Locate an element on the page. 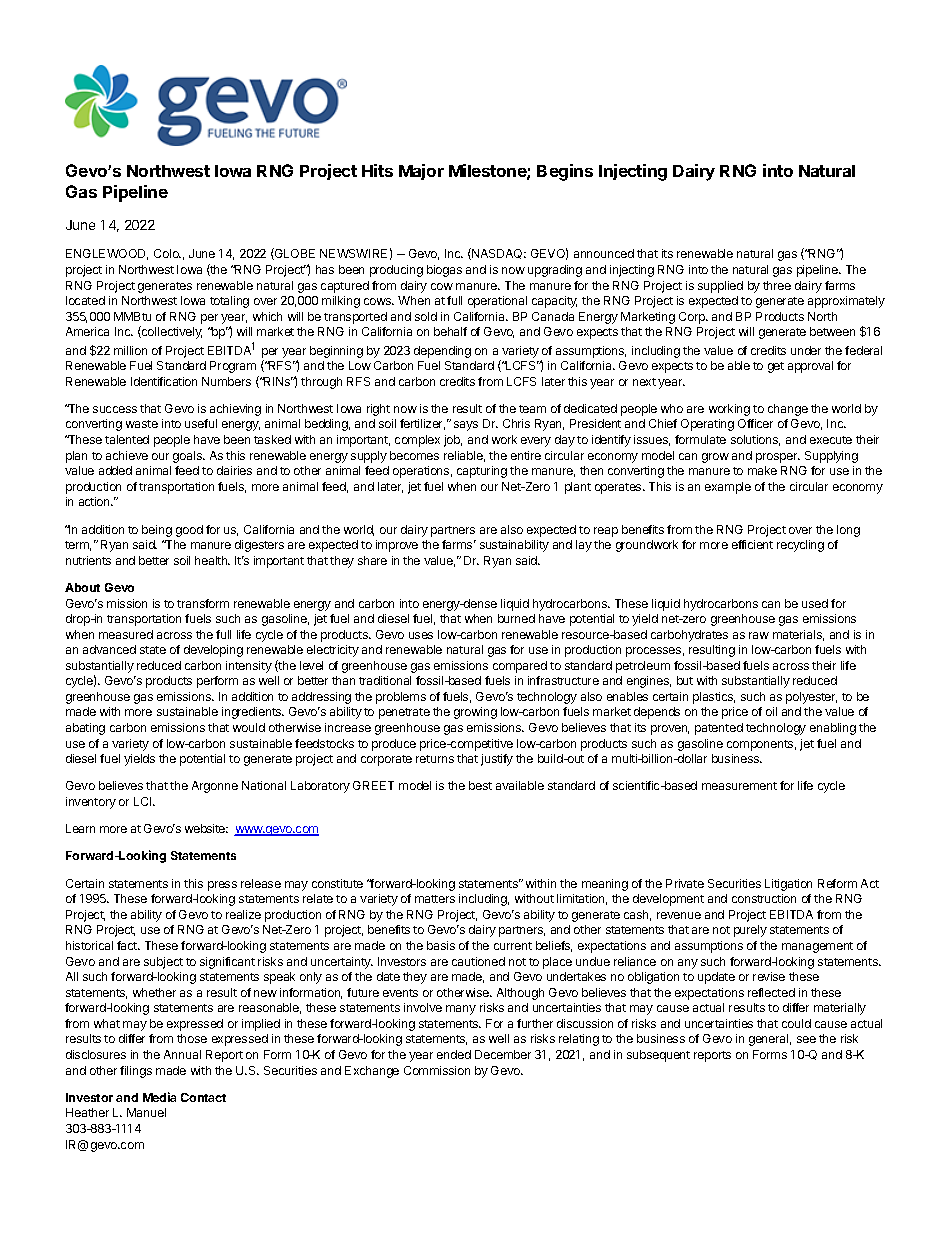 The height and width of the page is (1233, 952). measurement is located at coordinates (739, 786).
